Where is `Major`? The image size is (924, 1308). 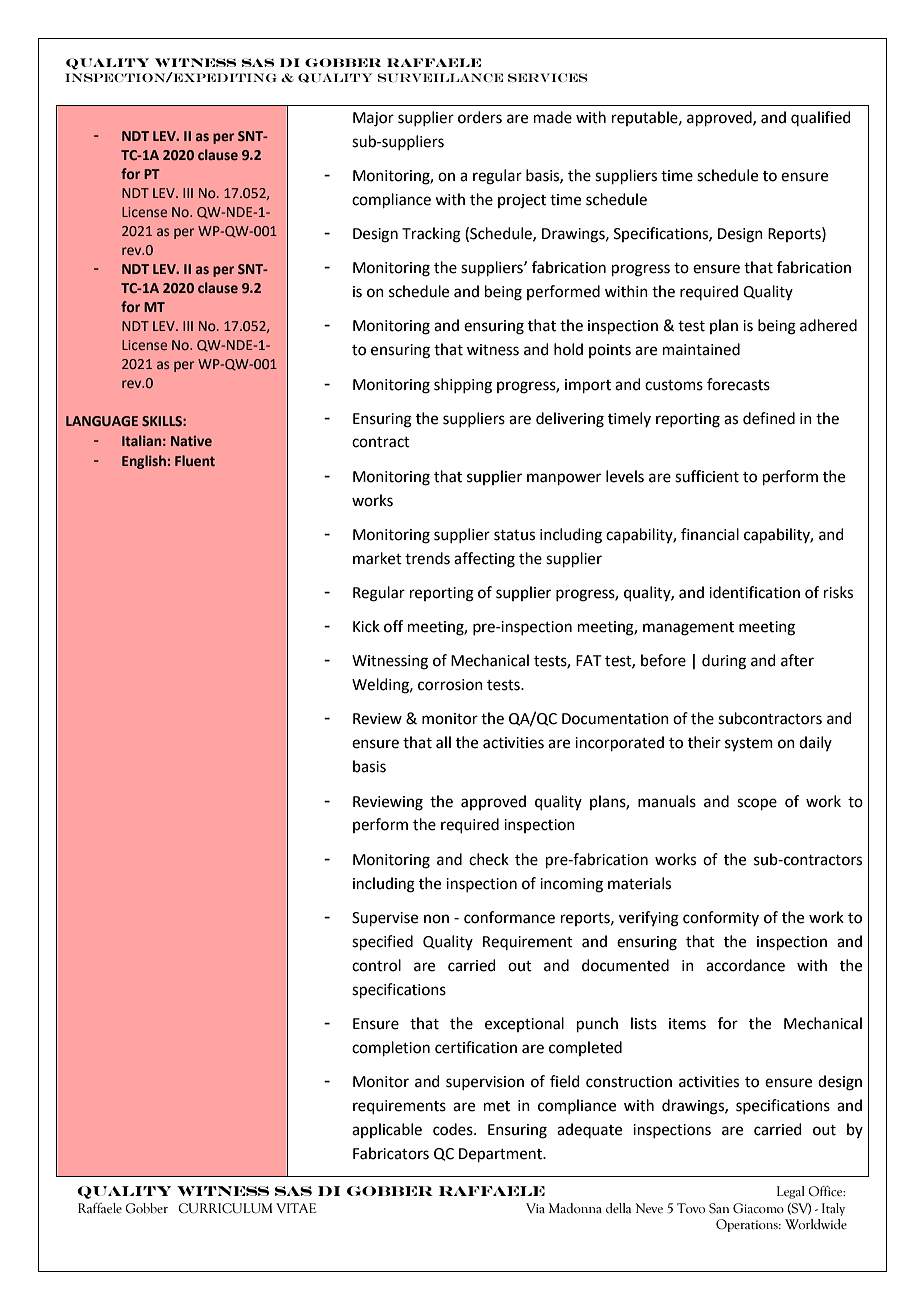 Major is located at coordinates (373, 119).
